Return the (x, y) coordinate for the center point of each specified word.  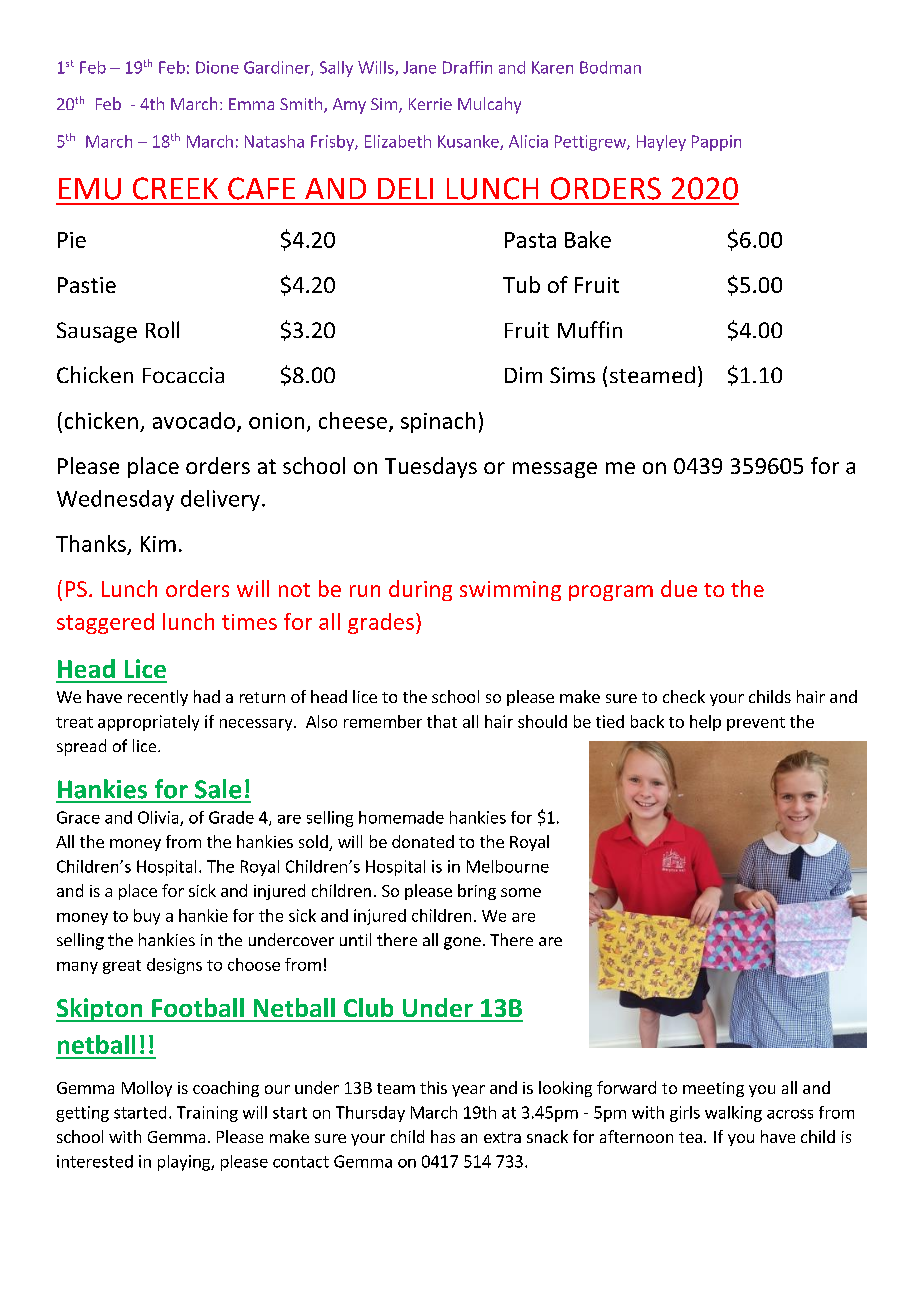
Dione (217, 67)
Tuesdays (431, 467)
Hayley (661, 143)
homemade (401, 817)
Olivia (159, 818)
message (555, 470)
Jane (419, 67)
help (705, 723)
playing (185, 1163)
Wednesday (115, 500)
